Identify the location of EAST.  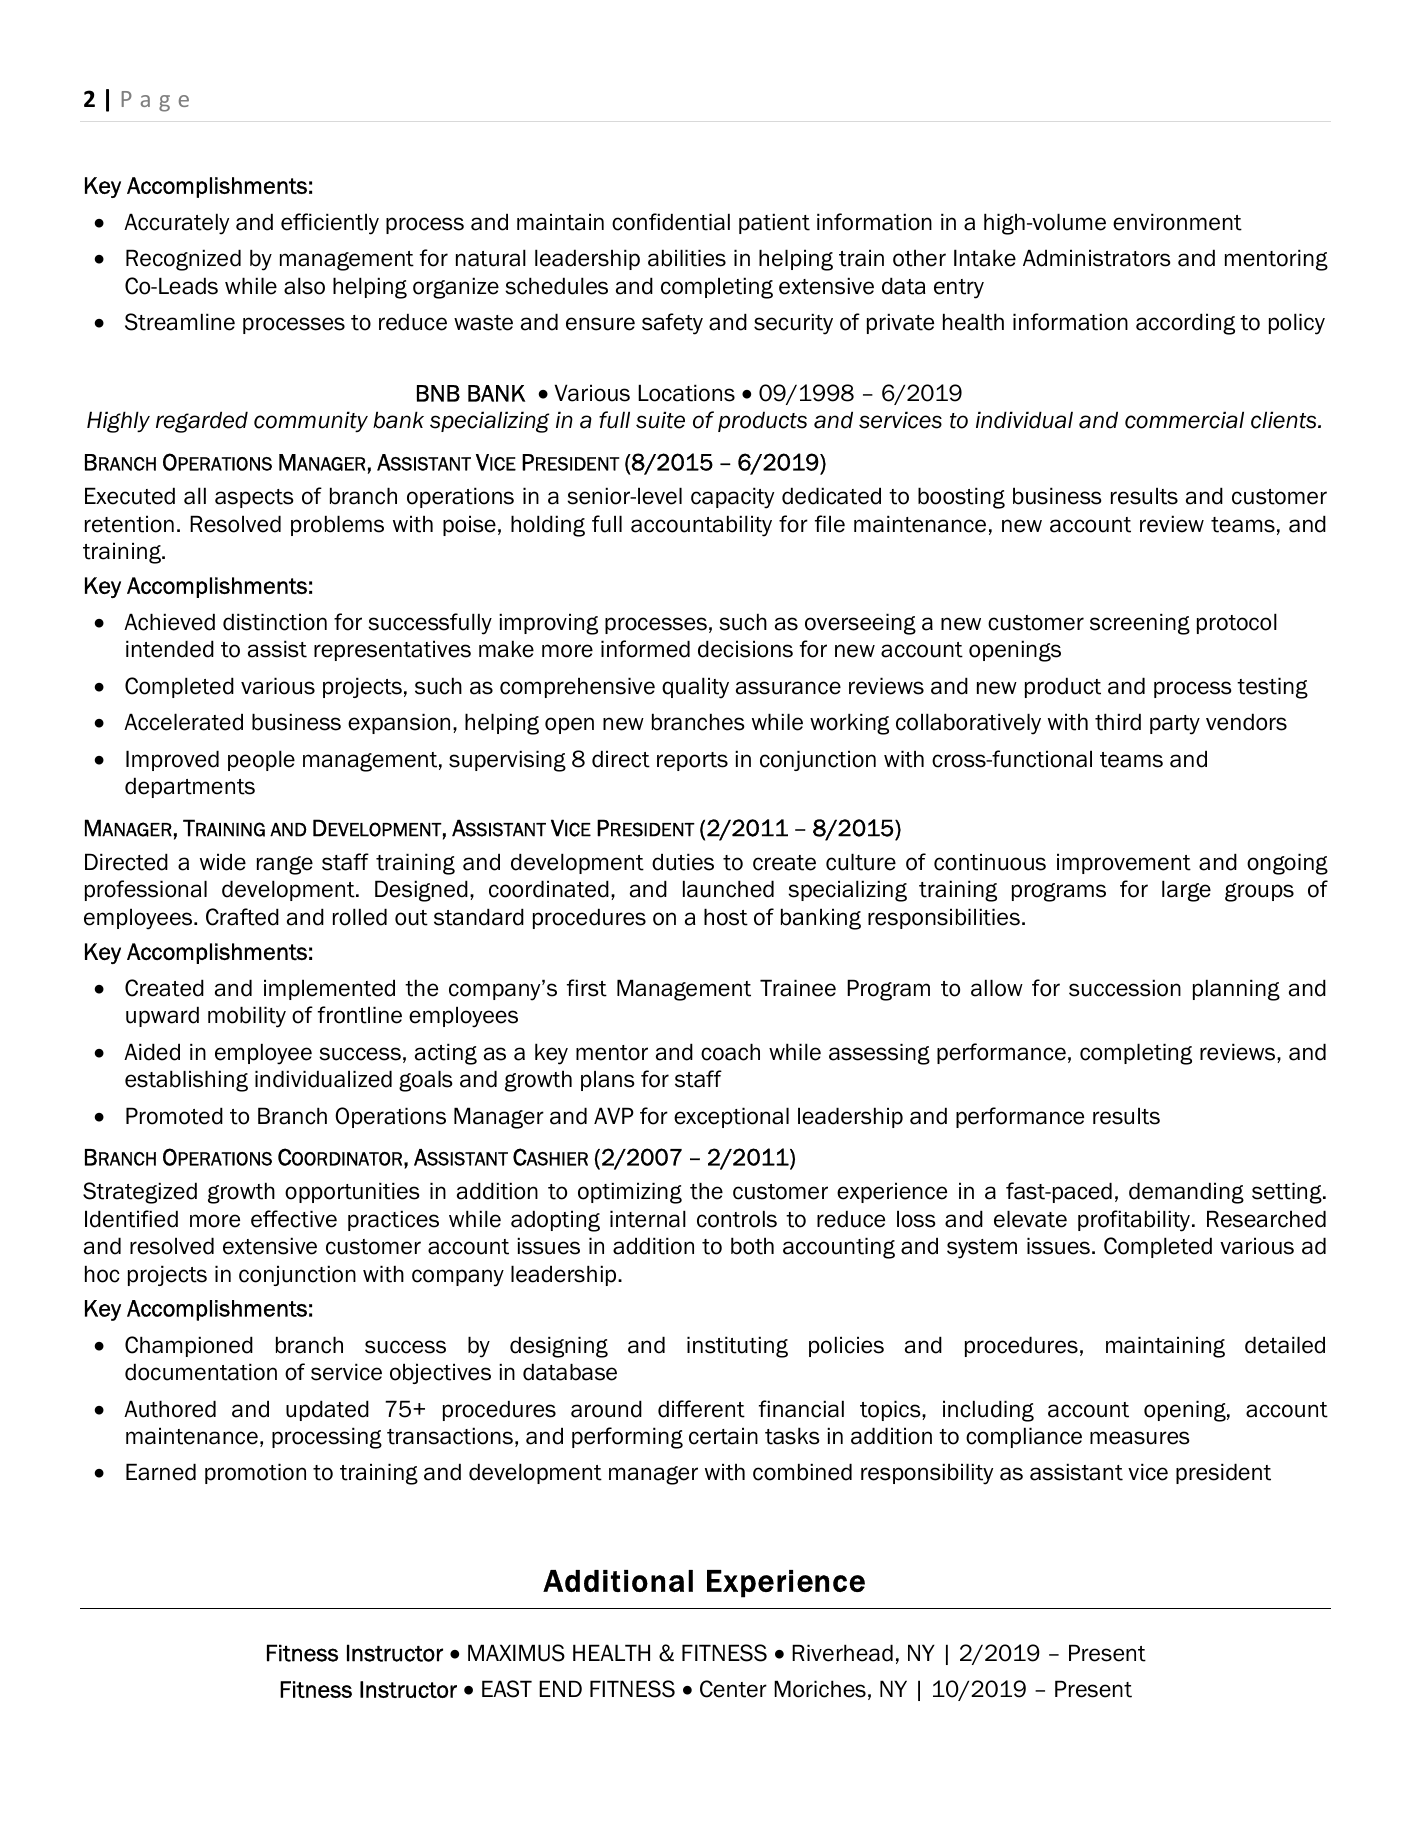
(507, 1689).
